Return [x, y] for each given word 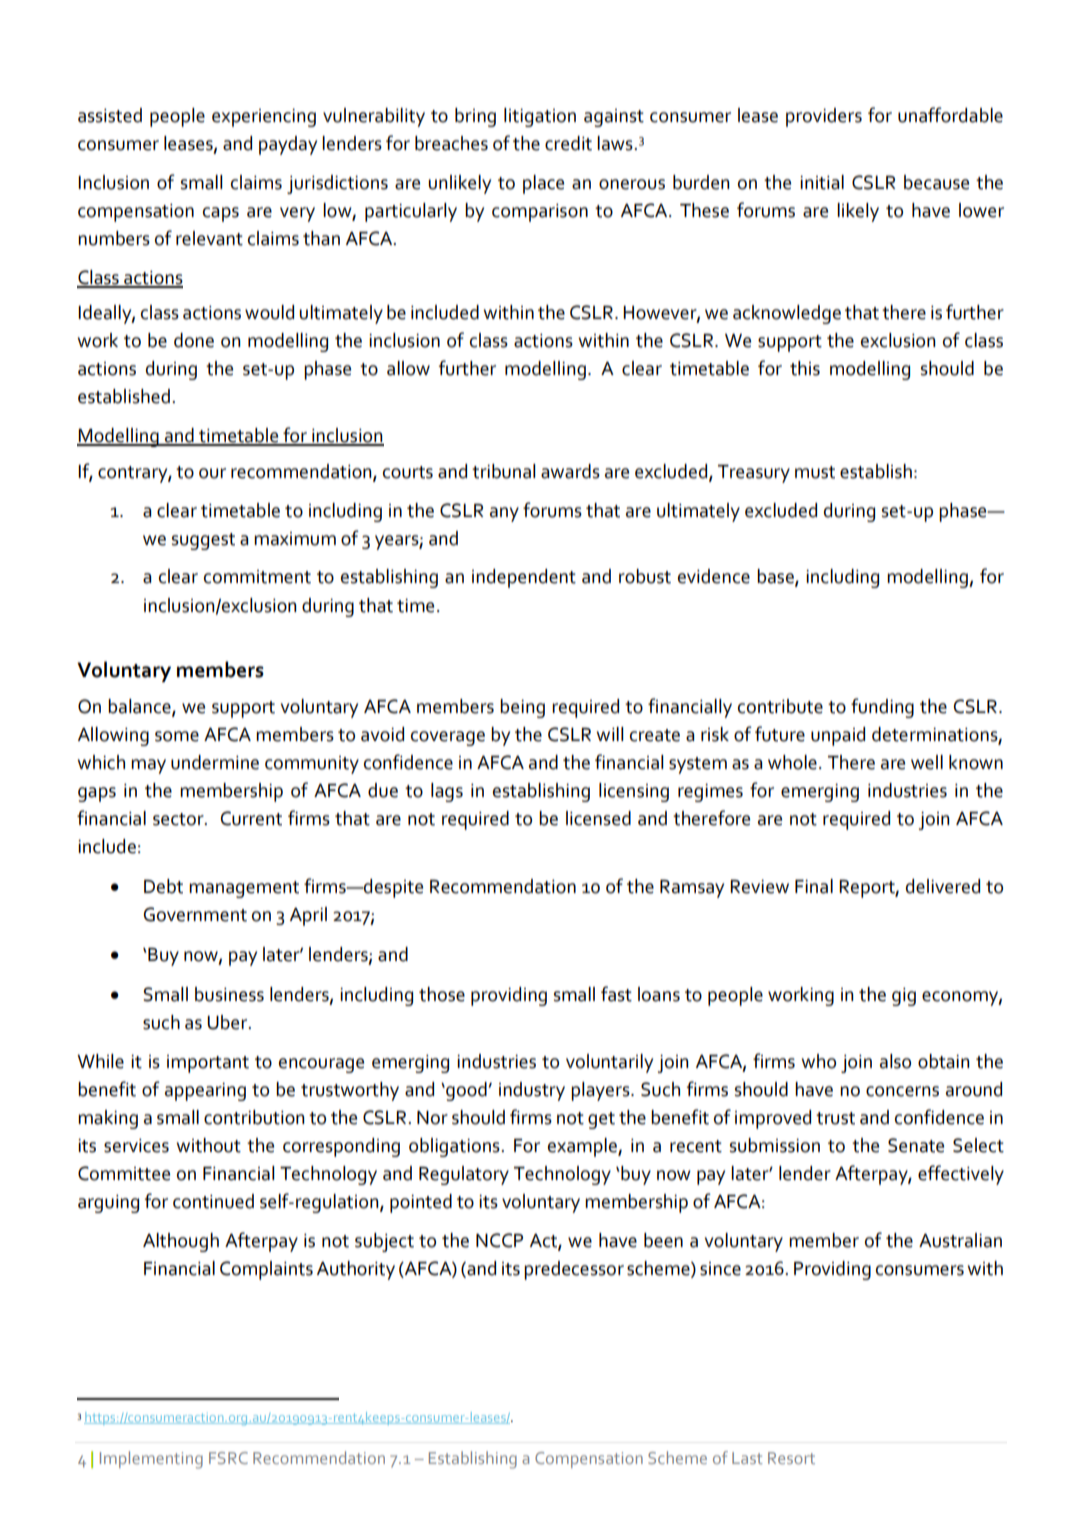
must [815, 472]
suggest [203, 541]
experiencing [264, 118]
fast [616, 994]
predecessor [574, 1270]
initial [822, 182]
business [229, 994]
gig [904, 997]
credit [568, 143]
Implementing [151, 1460]
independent [524, 578]
